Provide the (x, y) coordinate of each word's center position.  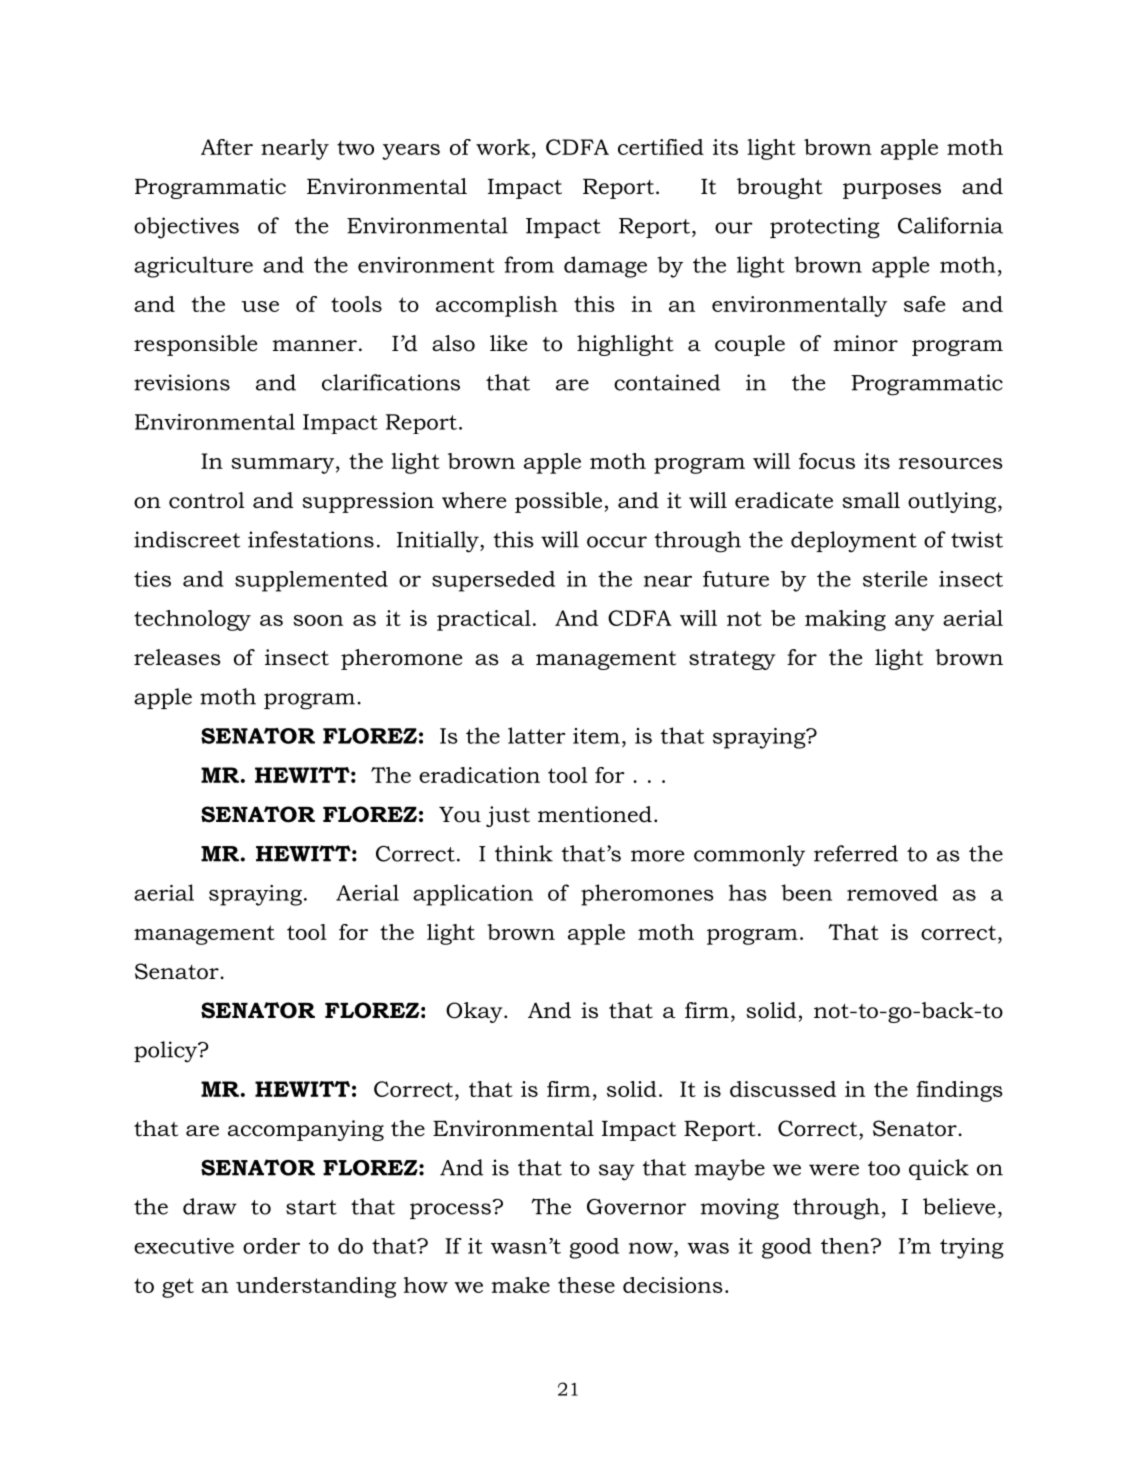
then (846, 1246)
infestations (311, 539)
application (473, 895)
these (586, 1285)
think (524, 853)
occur (617, 542)
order (271, 1246)
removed (892, 892)
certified (661, 147)
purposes (892, 191)
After (227, 147)
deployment (854, 542)
